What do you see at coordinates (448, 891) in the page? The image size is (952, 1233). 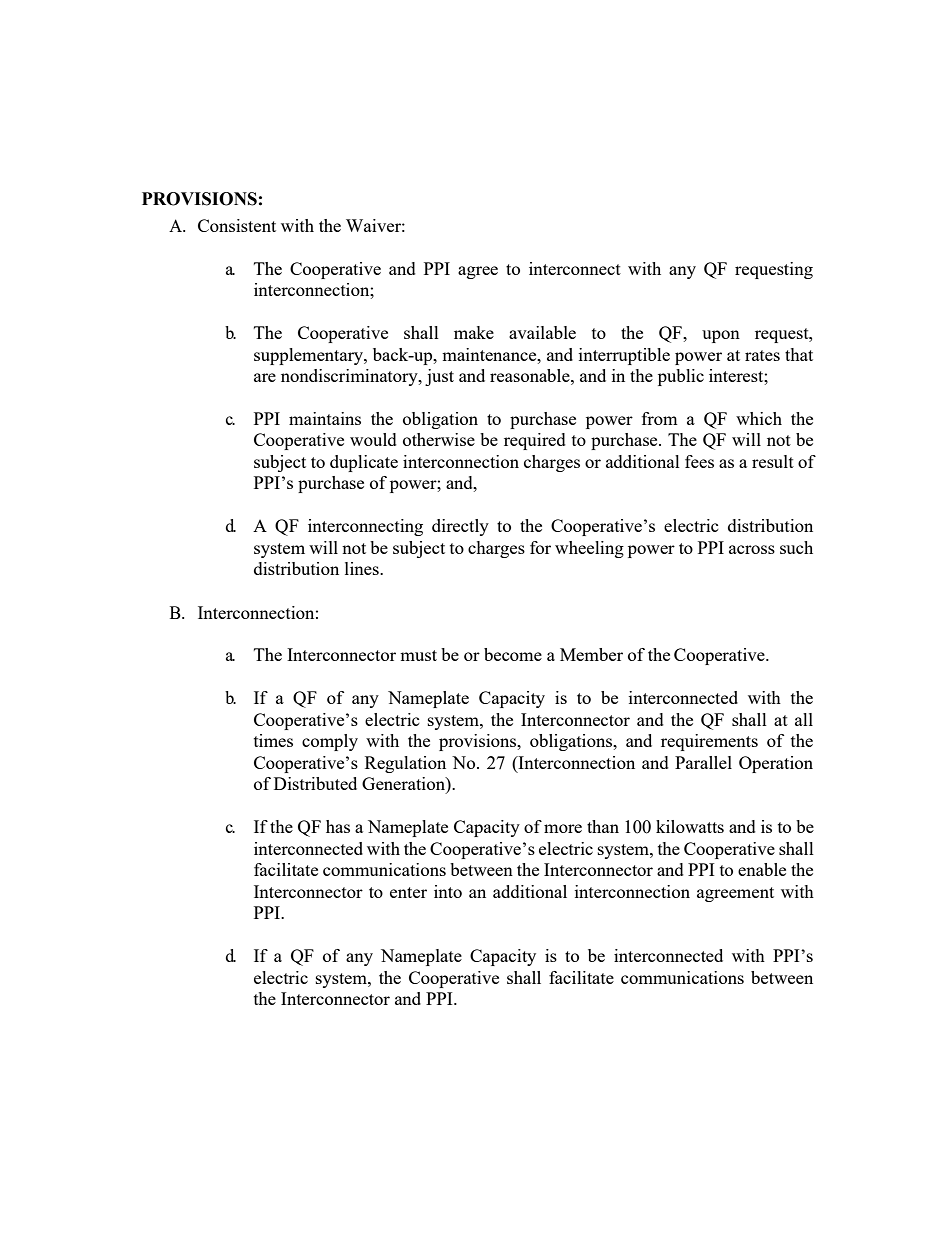 I see `into` at bounding box center [448, 891].
